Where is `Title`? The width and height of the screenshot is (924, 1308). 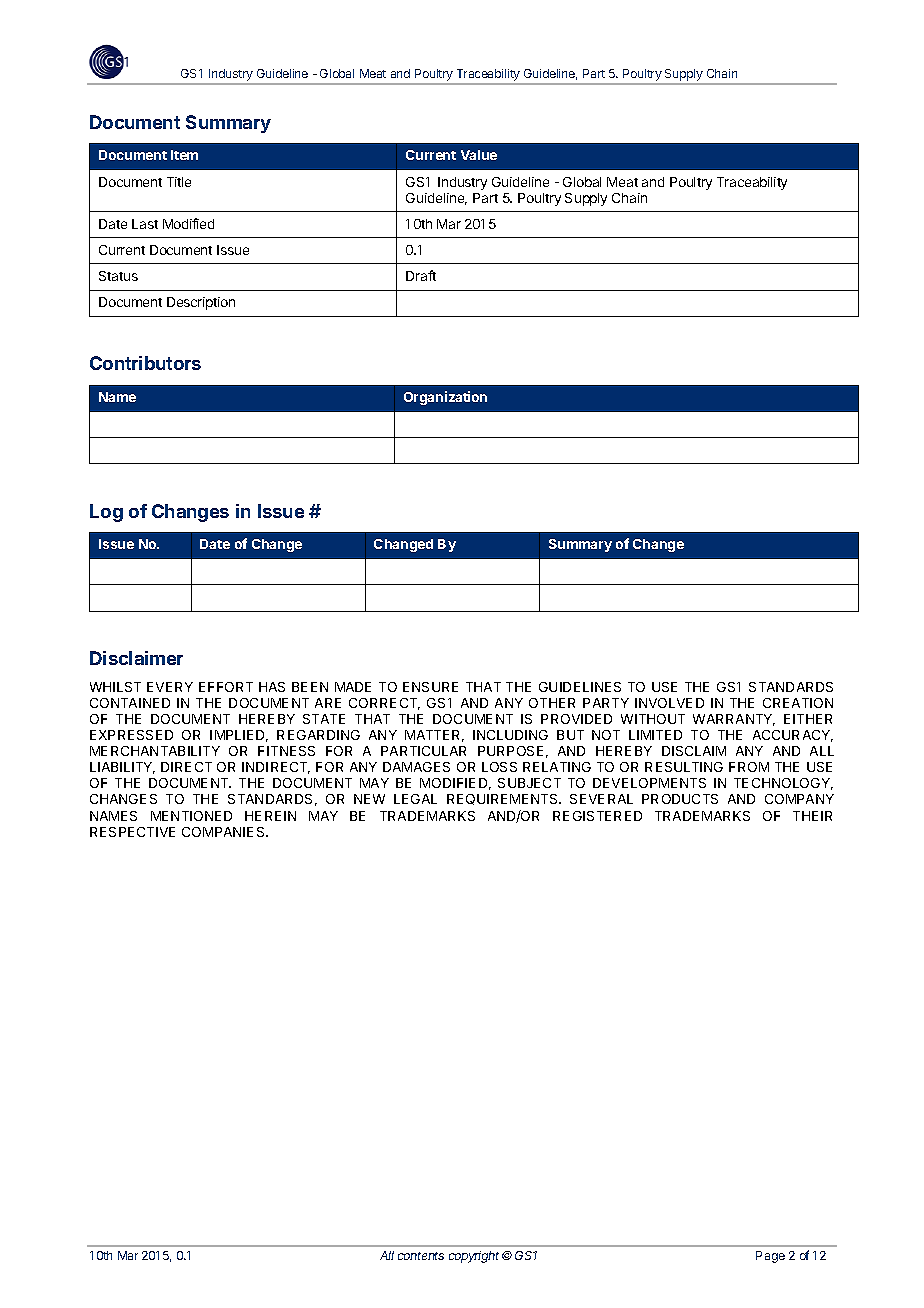
Title is located at coordinates (179, 182).
